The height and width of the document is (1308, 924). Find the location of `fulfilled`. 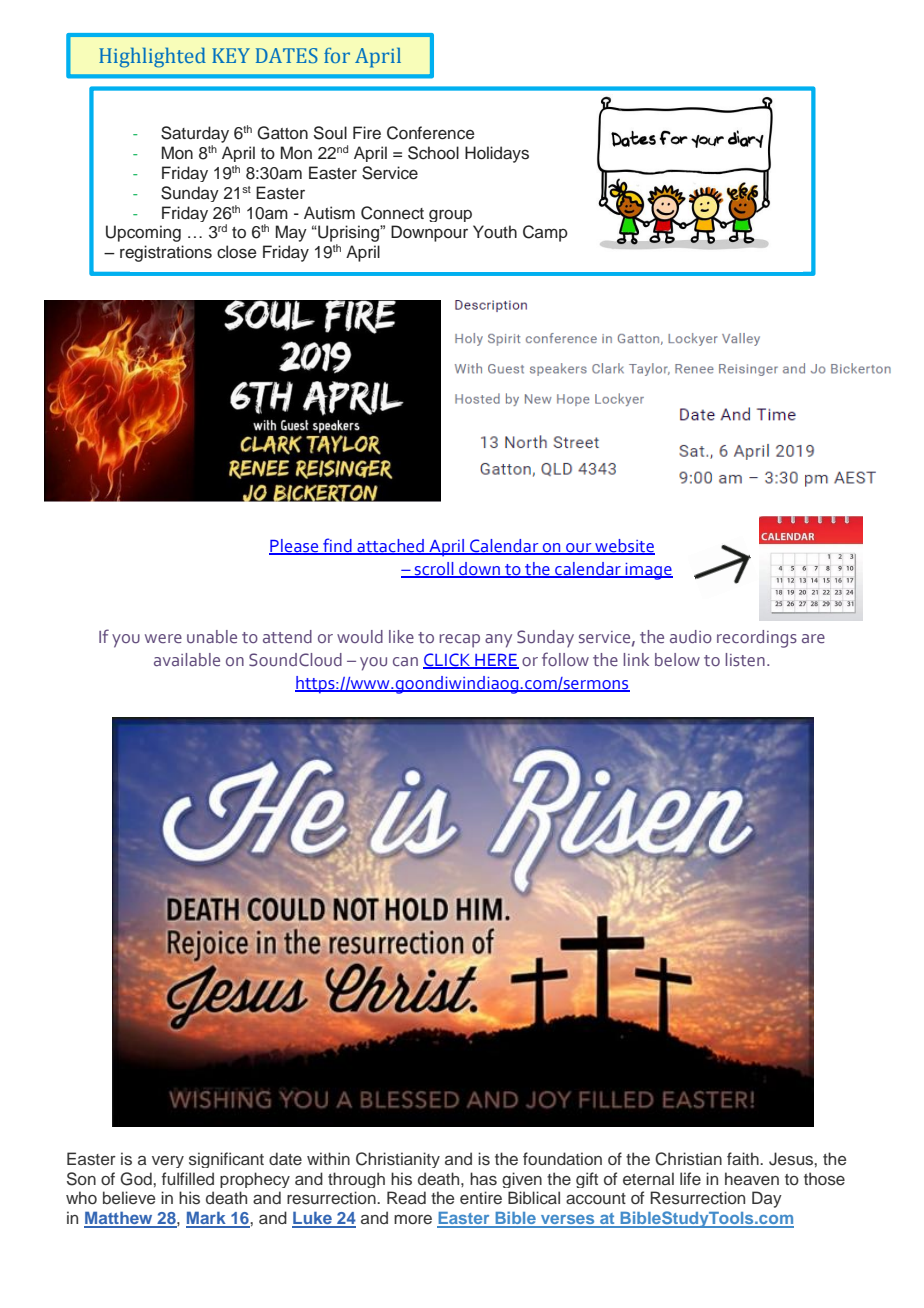

fulfilled is located at coordinates (188, 1178).
